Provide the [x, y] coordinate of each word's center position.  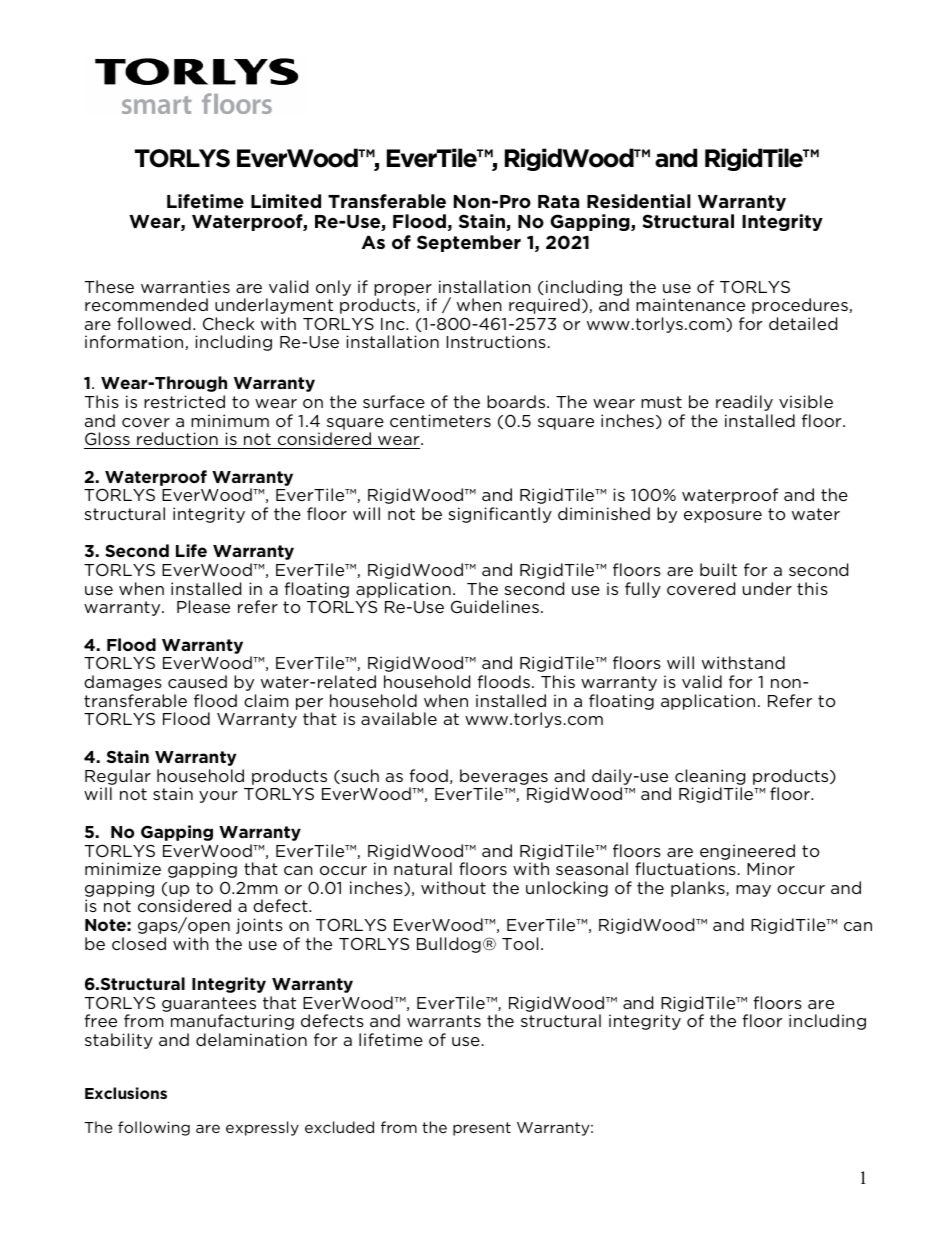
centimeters [440, 420]
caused [197, 681]
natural [423, 868]
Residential [639, 201]
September [469, 243]
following [154, 1128]
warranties [185, 286]
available [399, 718]
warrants [444, 1021]
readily [744, 403]
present [482, 1129]
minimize [123, 868]
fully [643, 590]
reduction [177, 438]
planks [699, 889]
